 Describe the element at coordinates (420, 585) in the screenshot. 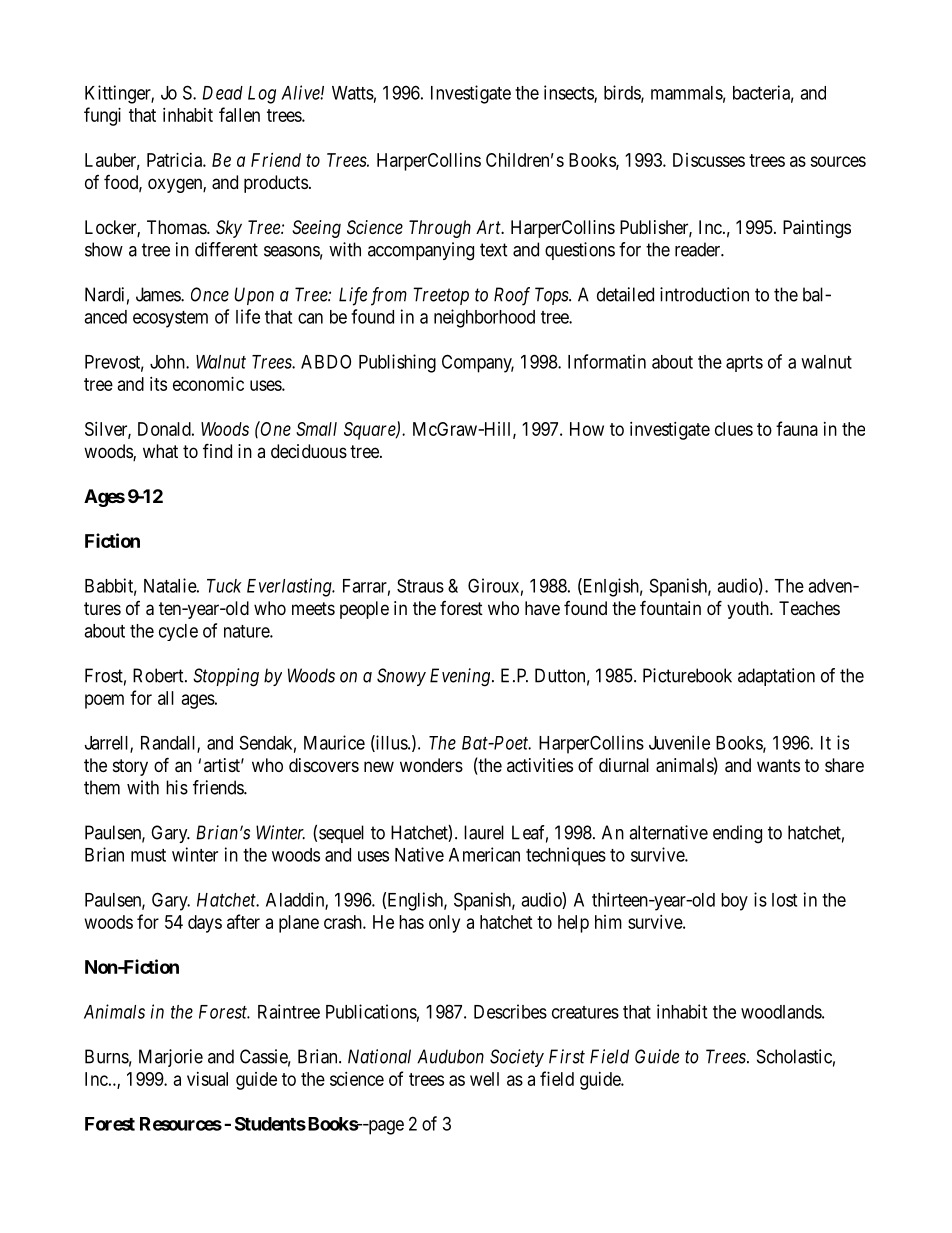

I see `Straus` at that location.
